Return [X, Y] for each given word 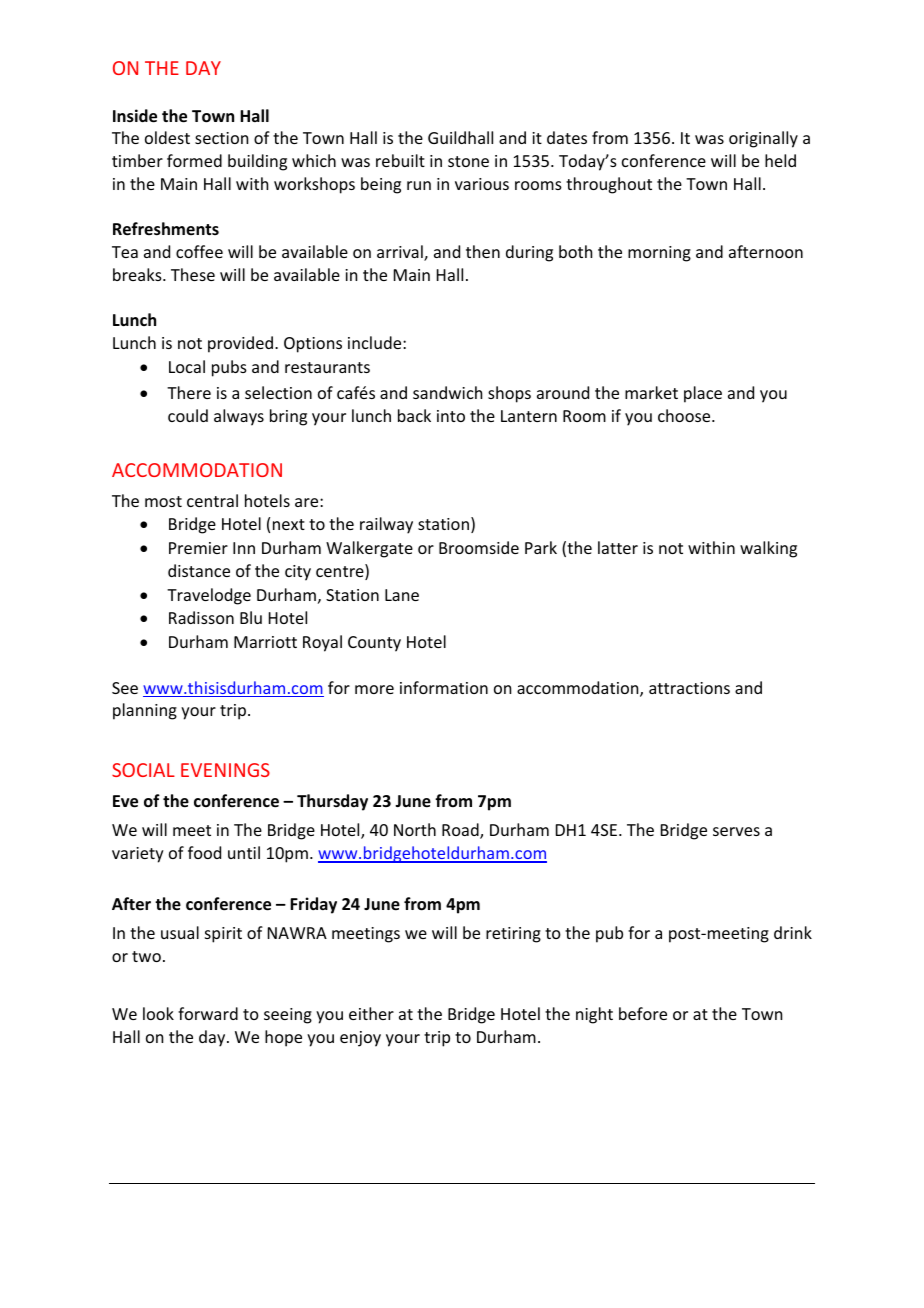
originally [763, 139]
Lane [402, 595]
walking [768, 549]
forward [208, 1013]
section [221, 138]
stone [468, 161]
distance [199, 570]
